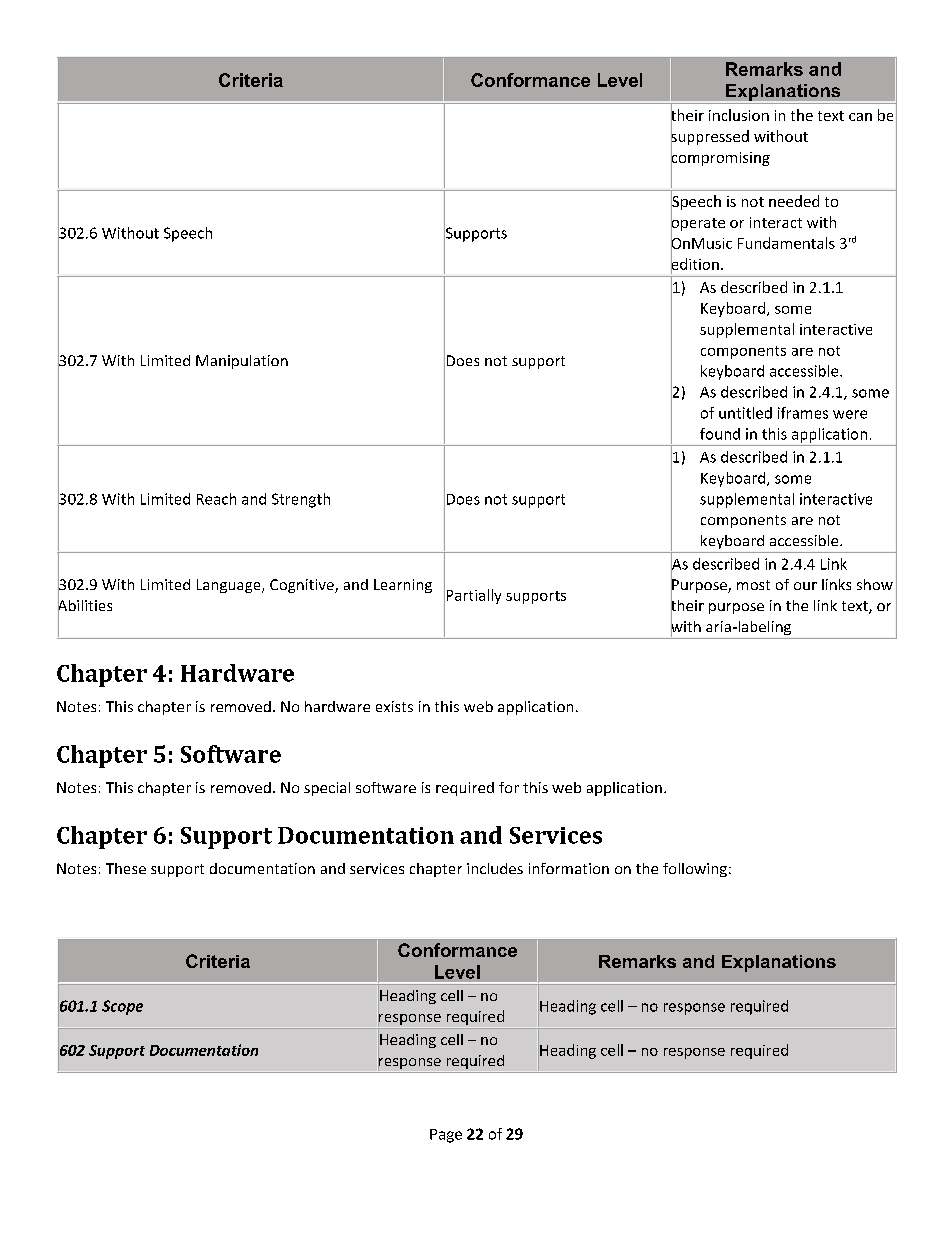 This image has width=952, height=1233. What do you see at coordinates (710, 137) in the image?
I see `suppressed` at bounding box center [710, 137].
